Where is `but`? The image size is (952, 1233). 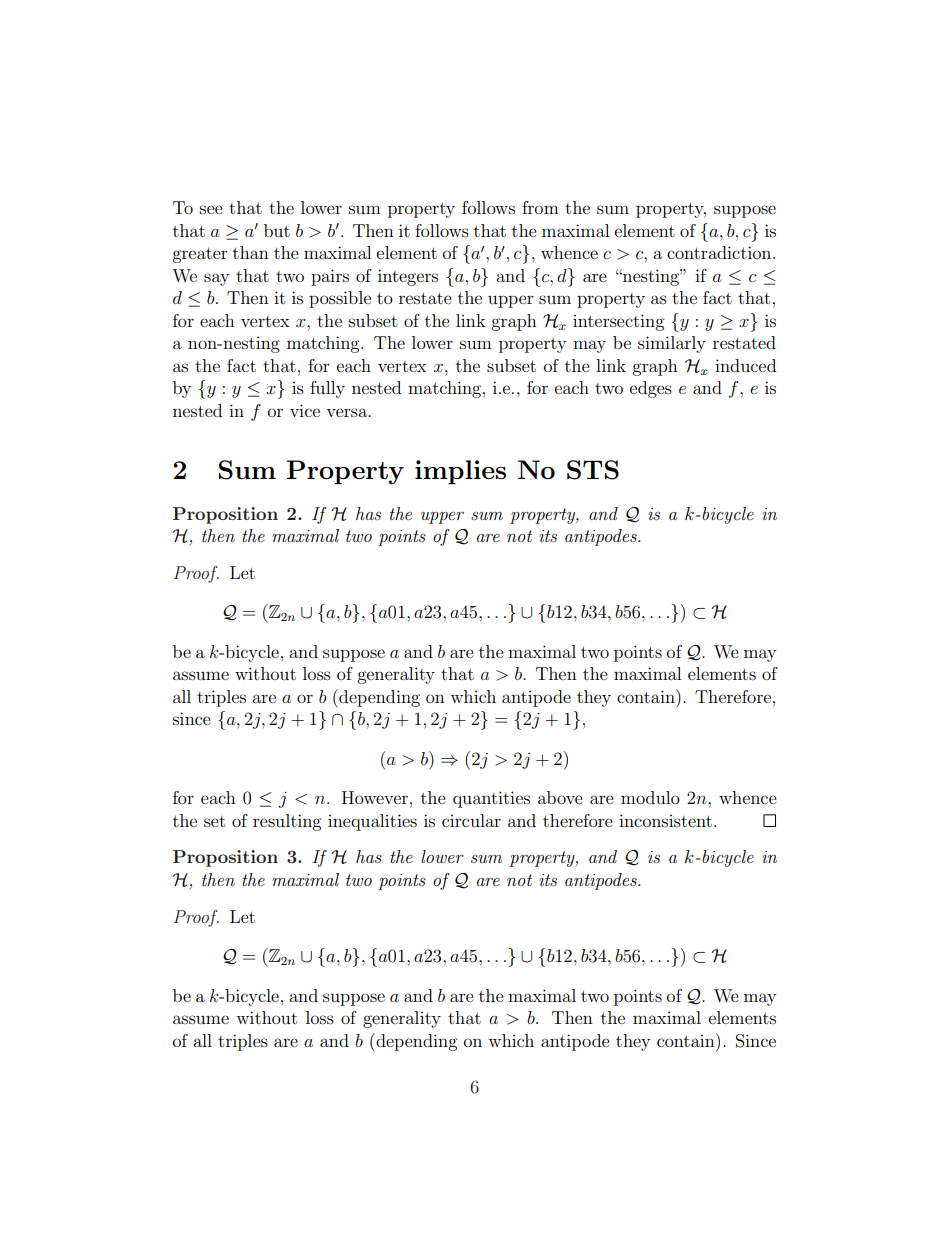 but is located at coordinates (277, 230).
